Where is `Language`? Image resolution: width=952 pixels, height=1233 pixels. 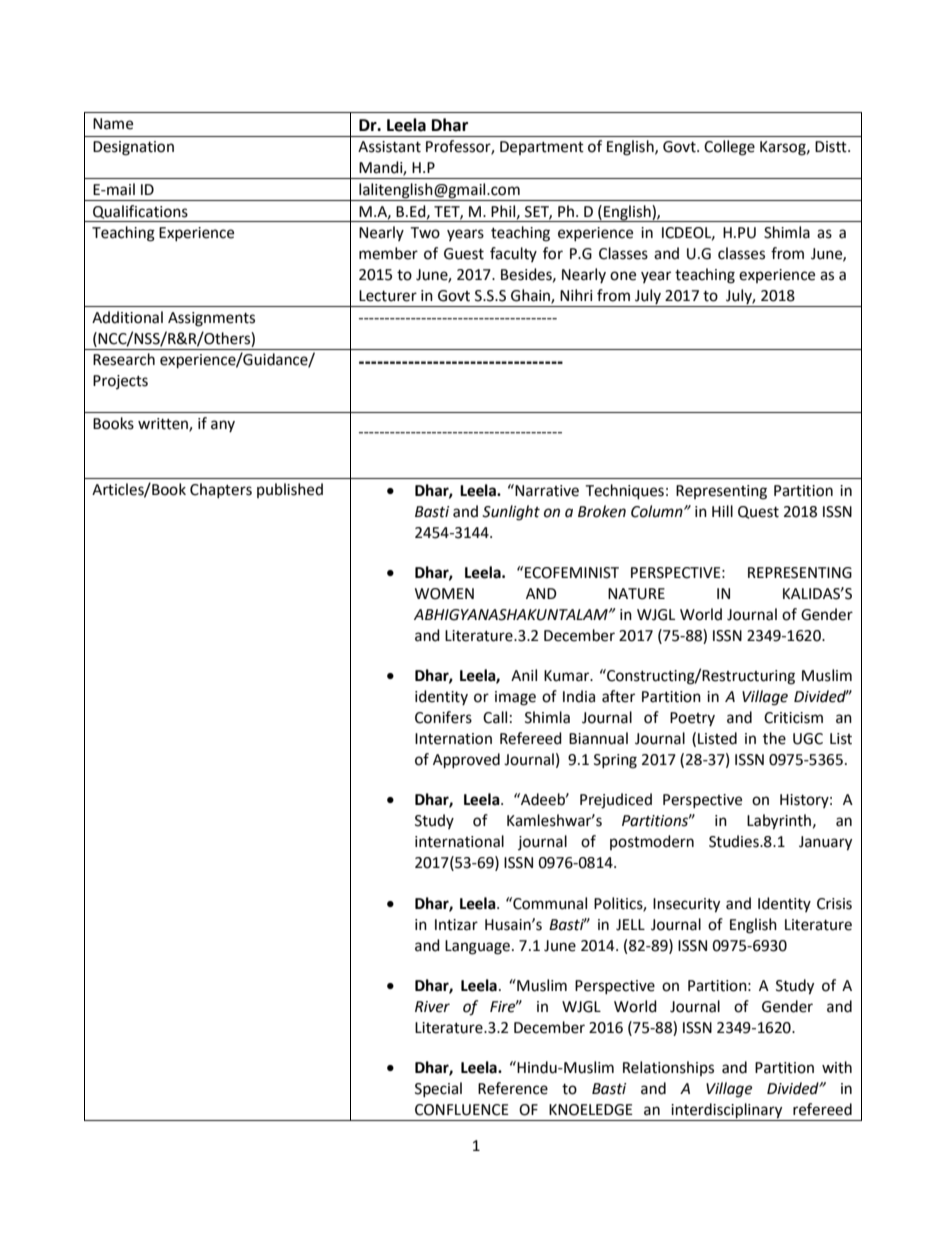 Language is located at coordinates (477, 947).
